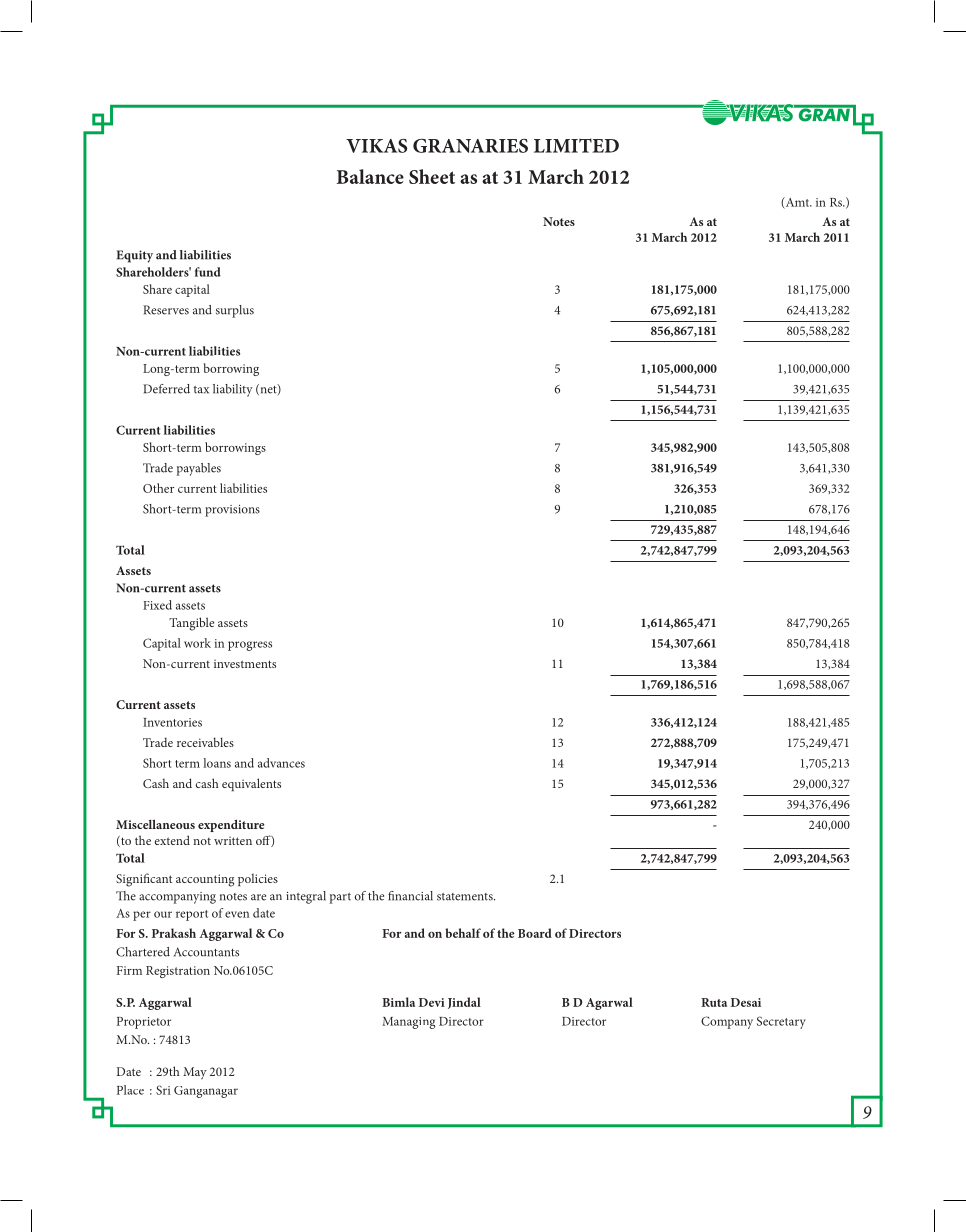 The image size is (966, 1232). Describe the element at coordinates (195, 1073) in the page. I see `May` at that location.
